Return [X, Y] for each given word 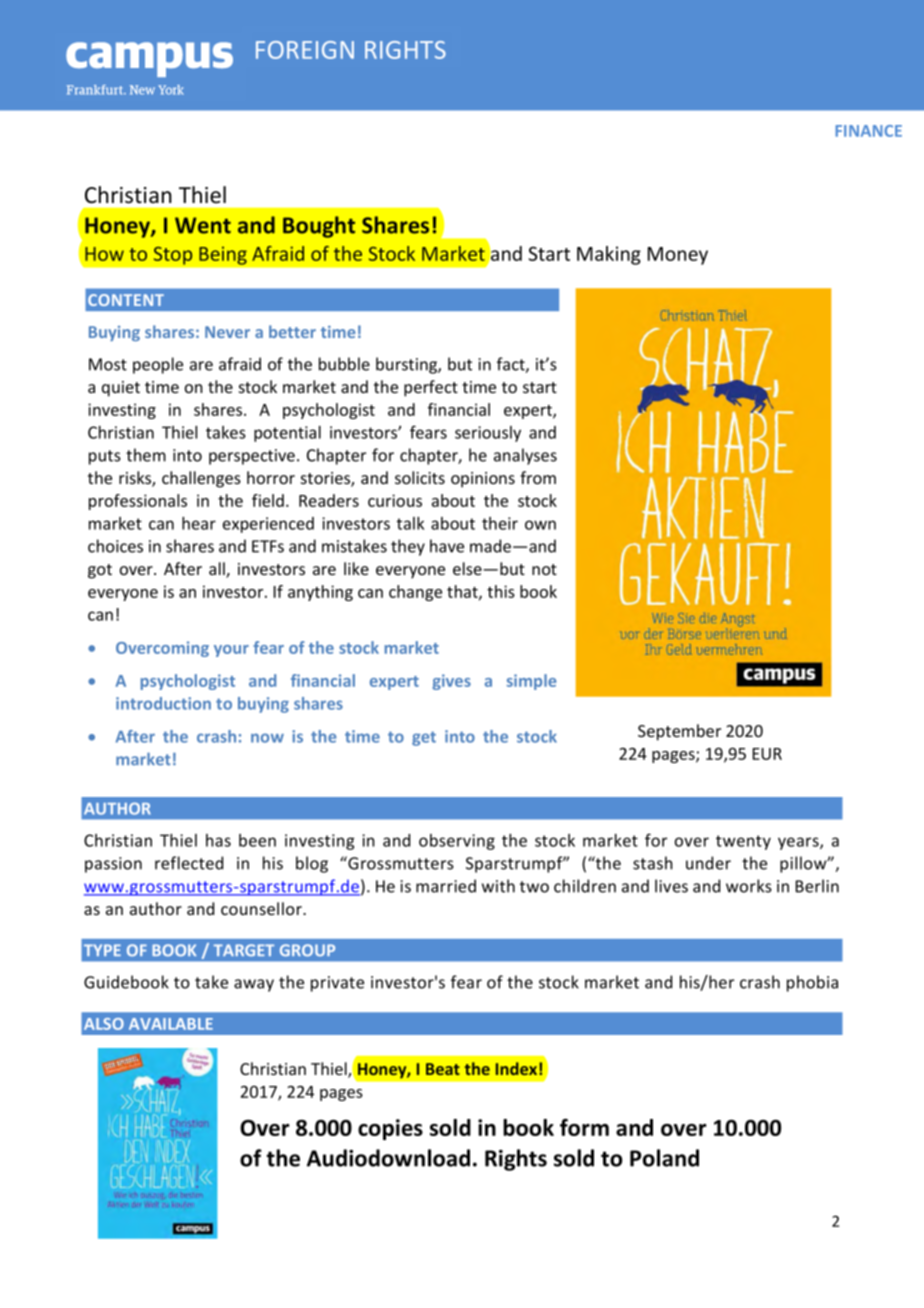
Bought [319, 227]
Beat [443, 1069]
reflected [189, 863]
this [501, 591]
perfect [431, 388]
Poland [664, 1158]
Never [227, 332]
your [231, 651]
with [498, 886]
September [679, 732]
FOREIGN [305, 50]
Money [678, 256]
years [799, 843]
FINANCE [868, 131]
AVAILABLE [171, 1024]
